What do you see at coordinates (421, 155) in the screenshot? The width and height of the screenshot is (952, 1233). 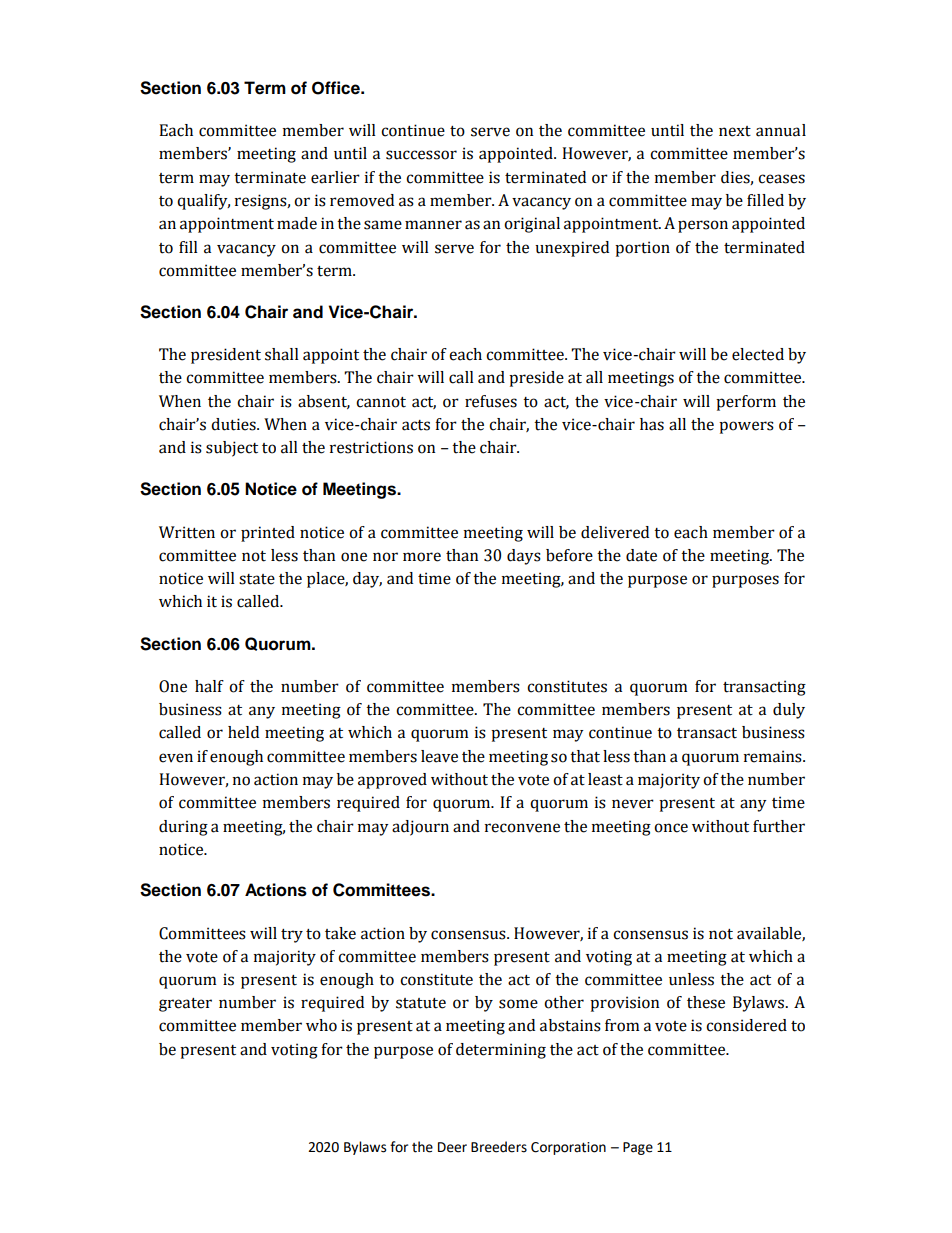 I see `successor` at bounding box center [421, 155].
